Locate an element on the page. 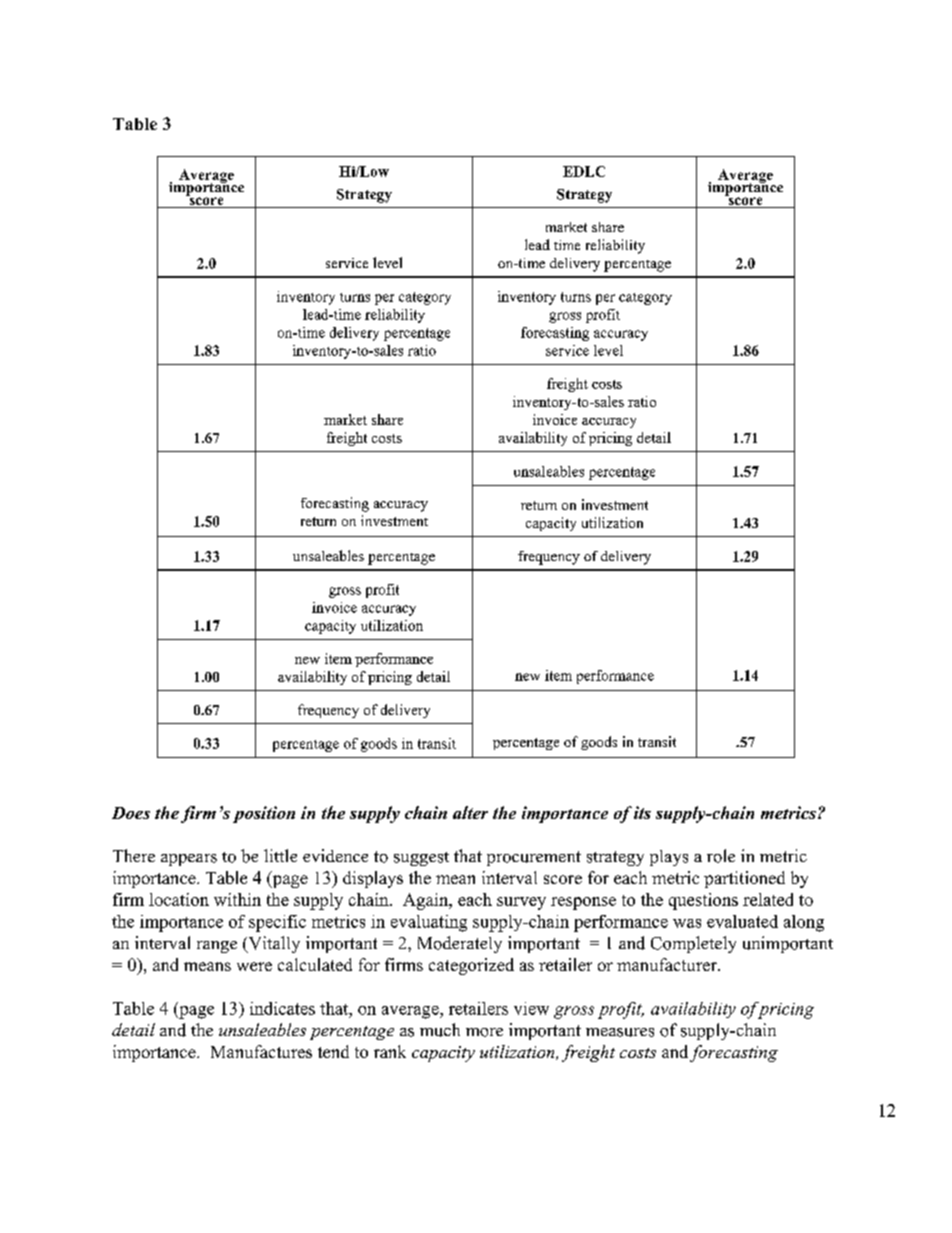 The height and width of the image is (1233, 952). its is located at coordinates (642, 812).
